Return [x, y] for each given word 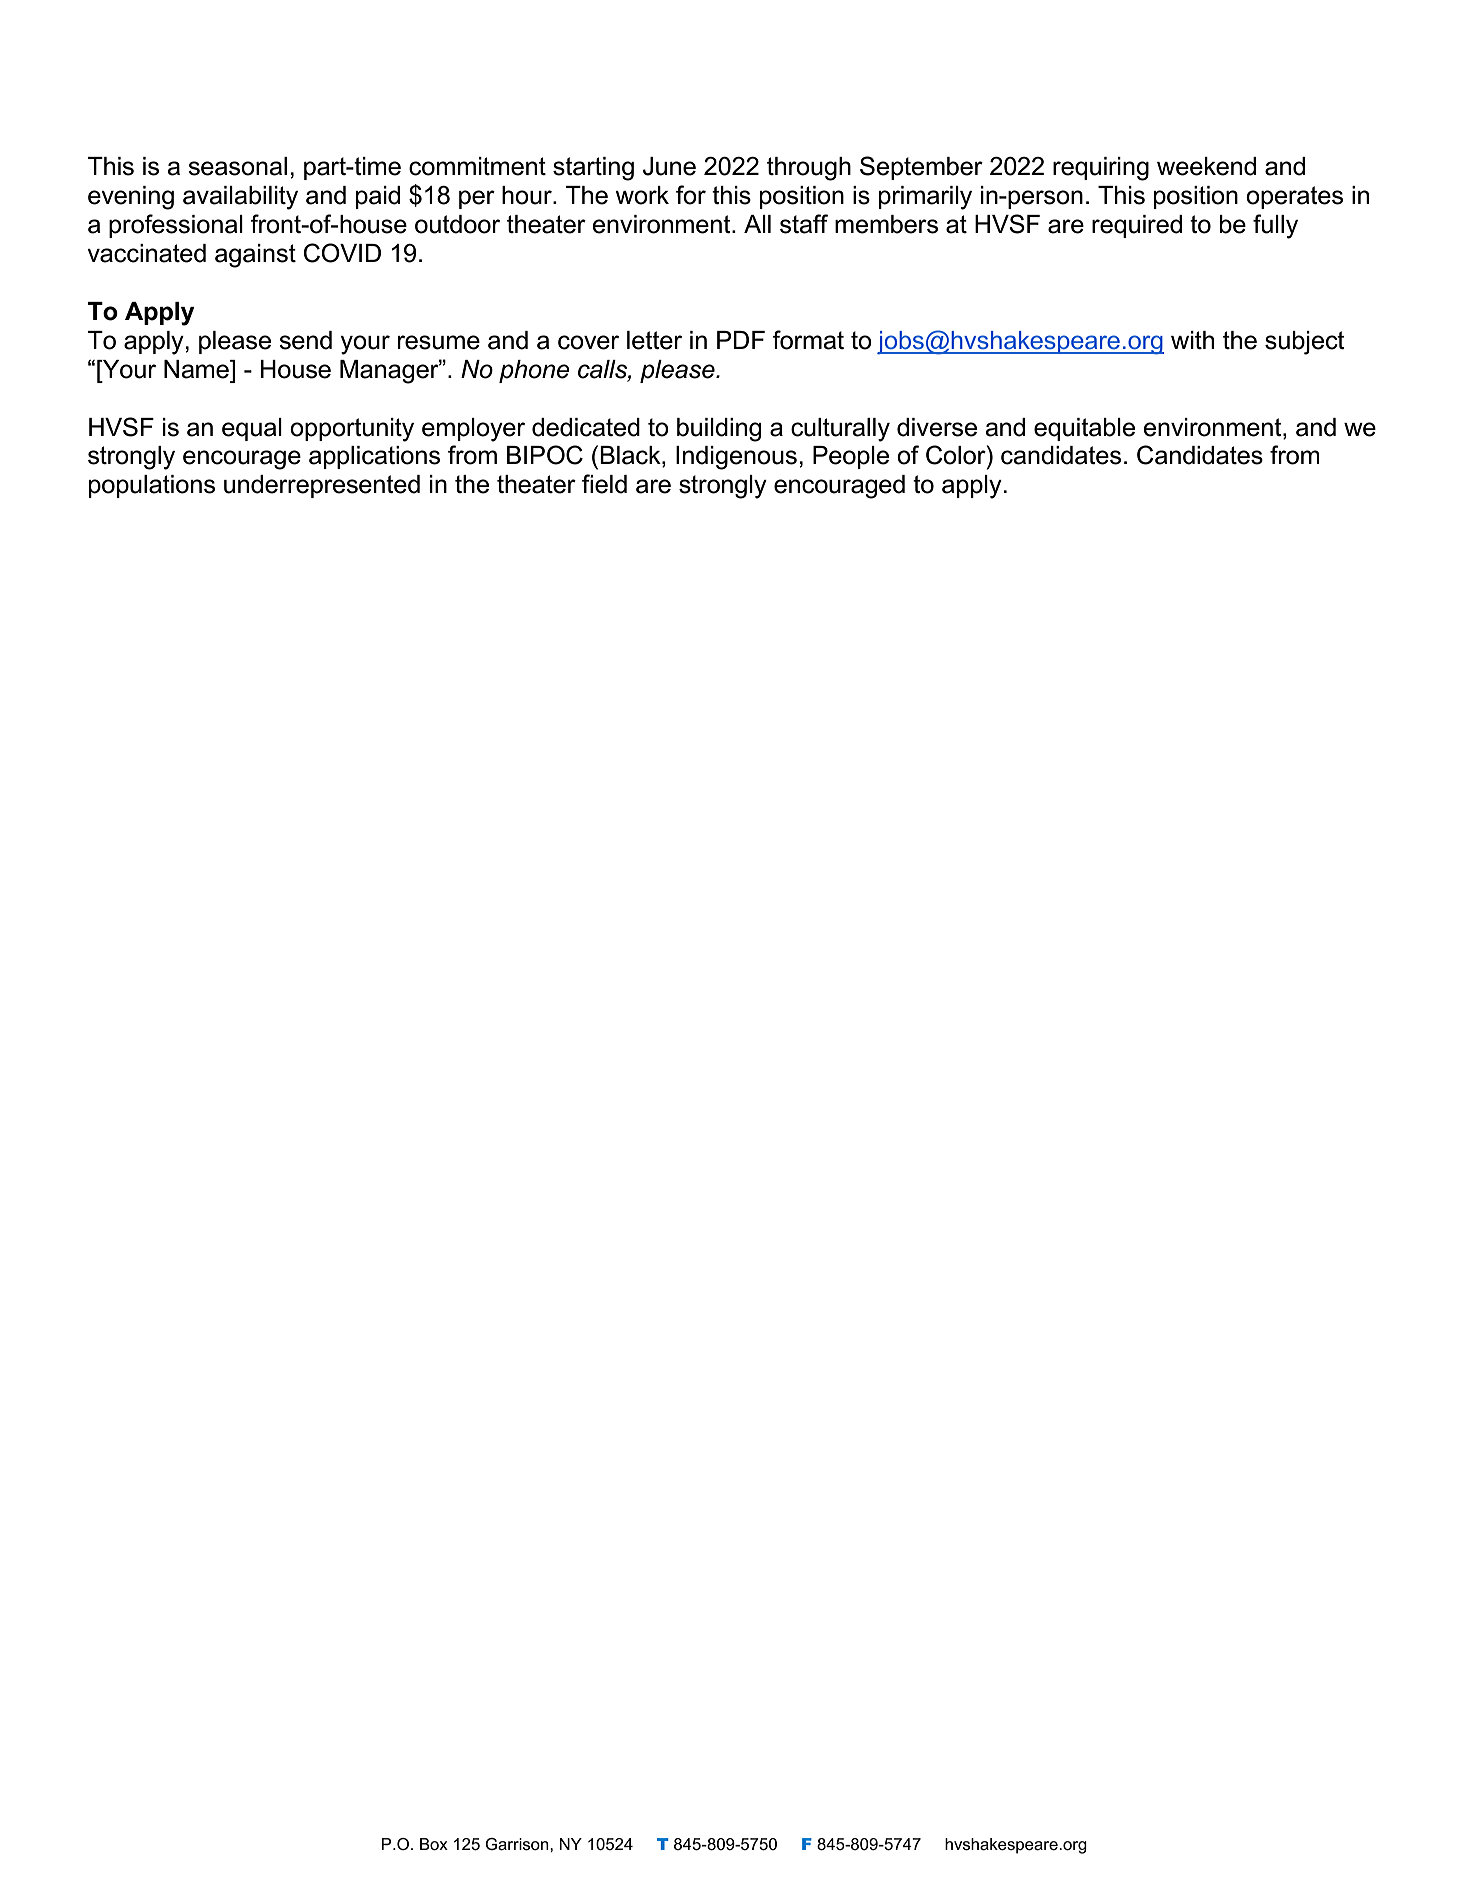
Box [434, 1844]
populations [152, 486]
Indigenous [736, 458]
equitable [1084, 429]
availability [240, 198]
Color [957, 455]
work [642, 195]
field [604, 484]
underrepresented [322, 486]
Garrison [518, 1844]
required [1137, 226]
